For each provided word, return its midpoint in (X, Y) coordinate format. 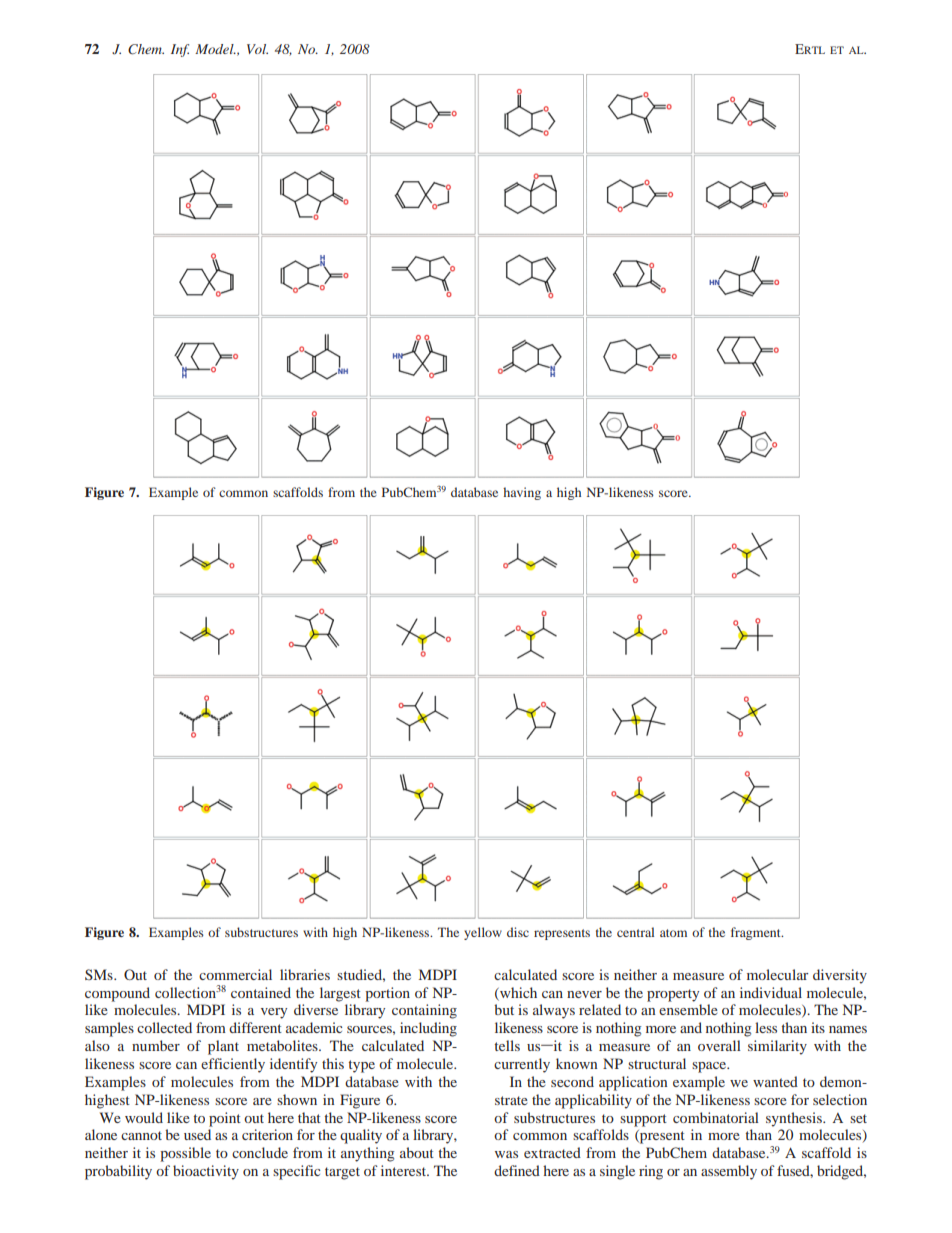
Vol (257, 49)
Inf (180, 50)
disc (518, 932)
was (506, 1154)
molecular (778, 974)
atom (673, 933)
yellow (483, 933)
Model (215, 49)
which (517, 993)
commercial (235, 974)
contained (261, 992)
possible (185, 1154)
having (522, 493)
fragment (757, 933)
